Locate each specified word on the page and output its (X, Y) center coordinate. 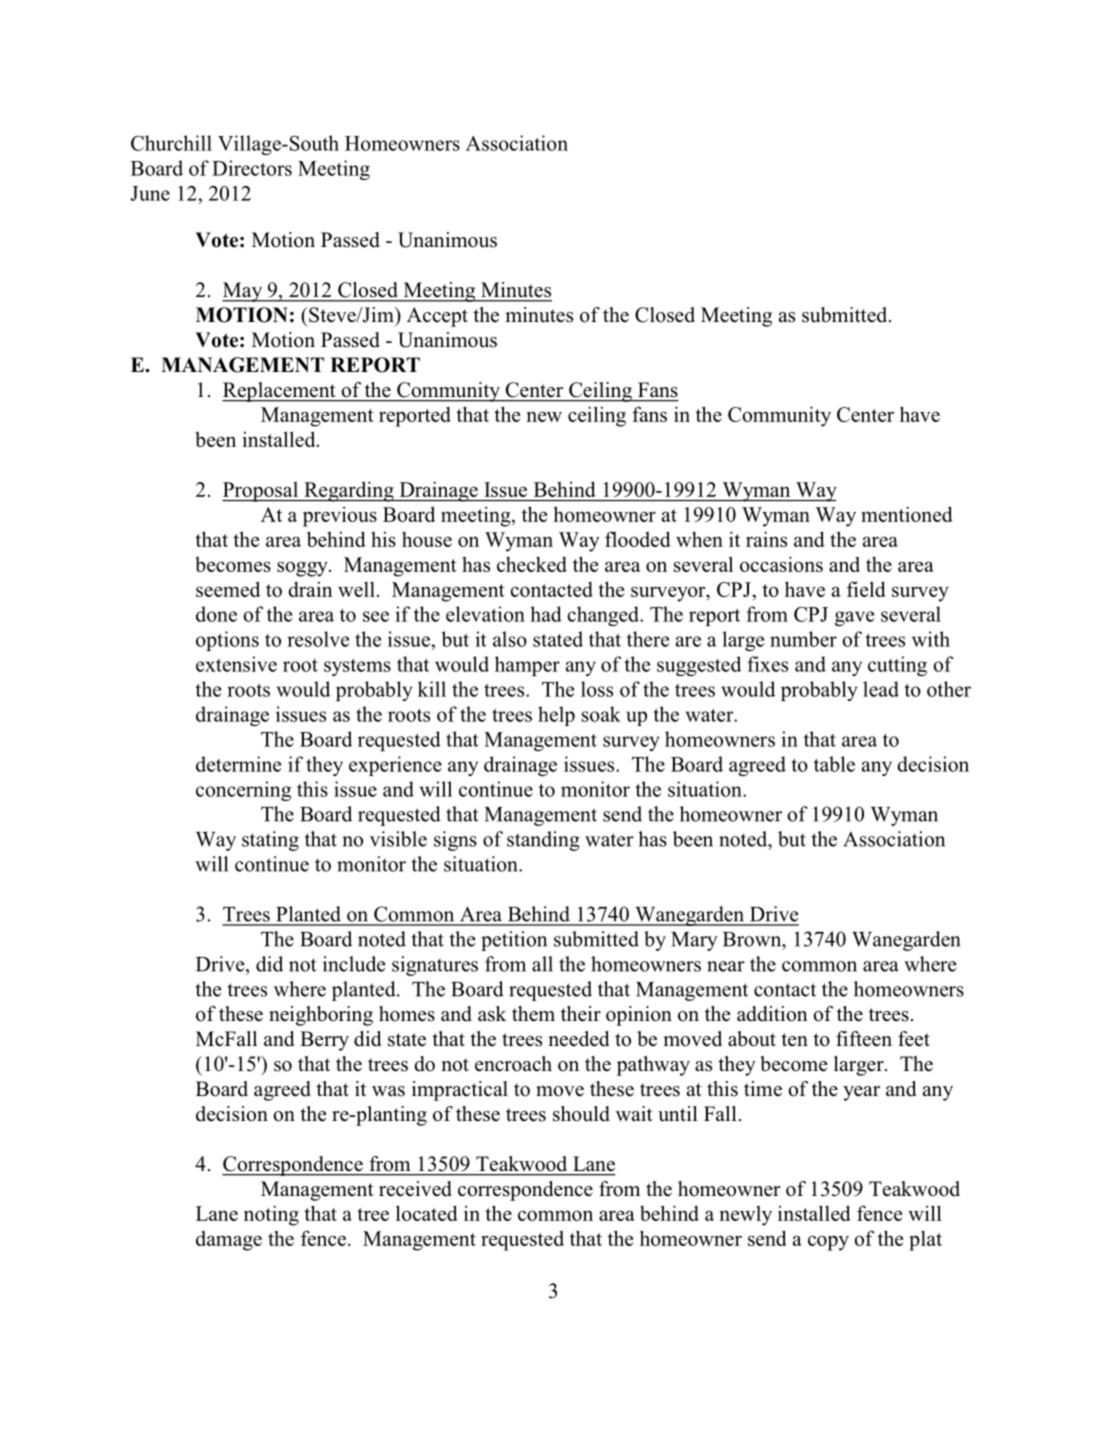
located (427, 1213)
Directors (252, 168)
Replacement (280, 392)
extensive (236, 664)
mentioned (907, 514)
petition (514, 941)
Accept (437, 317)
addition (772, 1014)
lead (881, 689)
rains (766, 539)
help (556, 716)
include (354, 964)
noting (271, 1215)
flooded (638, 539)
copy (828, 1243)
